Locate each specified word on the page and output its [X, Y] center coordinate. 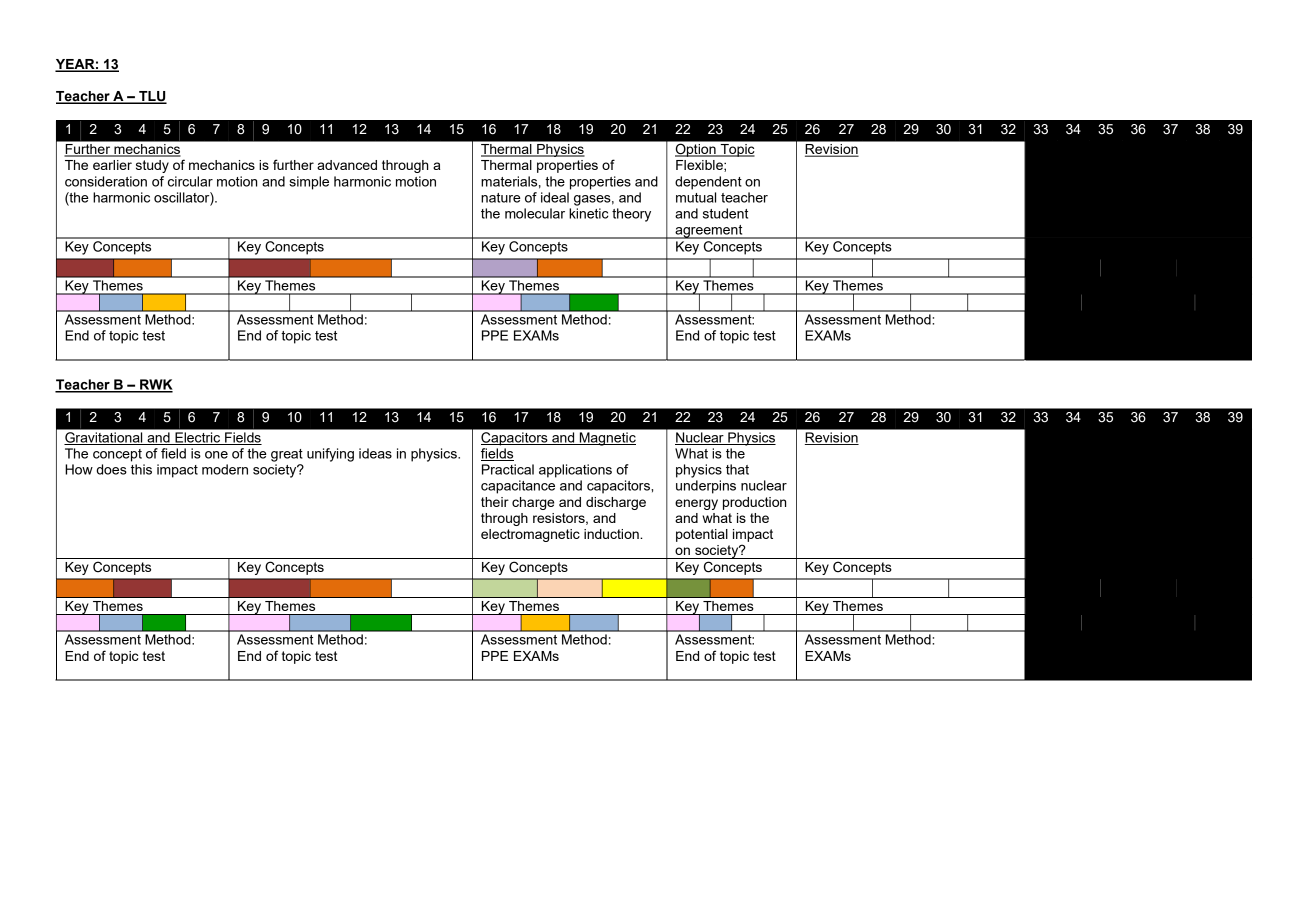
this [141, 469]
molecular [535, 213]
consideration [106, 181]
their [495, 502]
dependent [708, 183]
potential [702, 535]
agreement [709, 232]
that [737, 469]
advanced [347, 165]
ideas [375, 453]
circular [190, 181]
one [216, 455]
